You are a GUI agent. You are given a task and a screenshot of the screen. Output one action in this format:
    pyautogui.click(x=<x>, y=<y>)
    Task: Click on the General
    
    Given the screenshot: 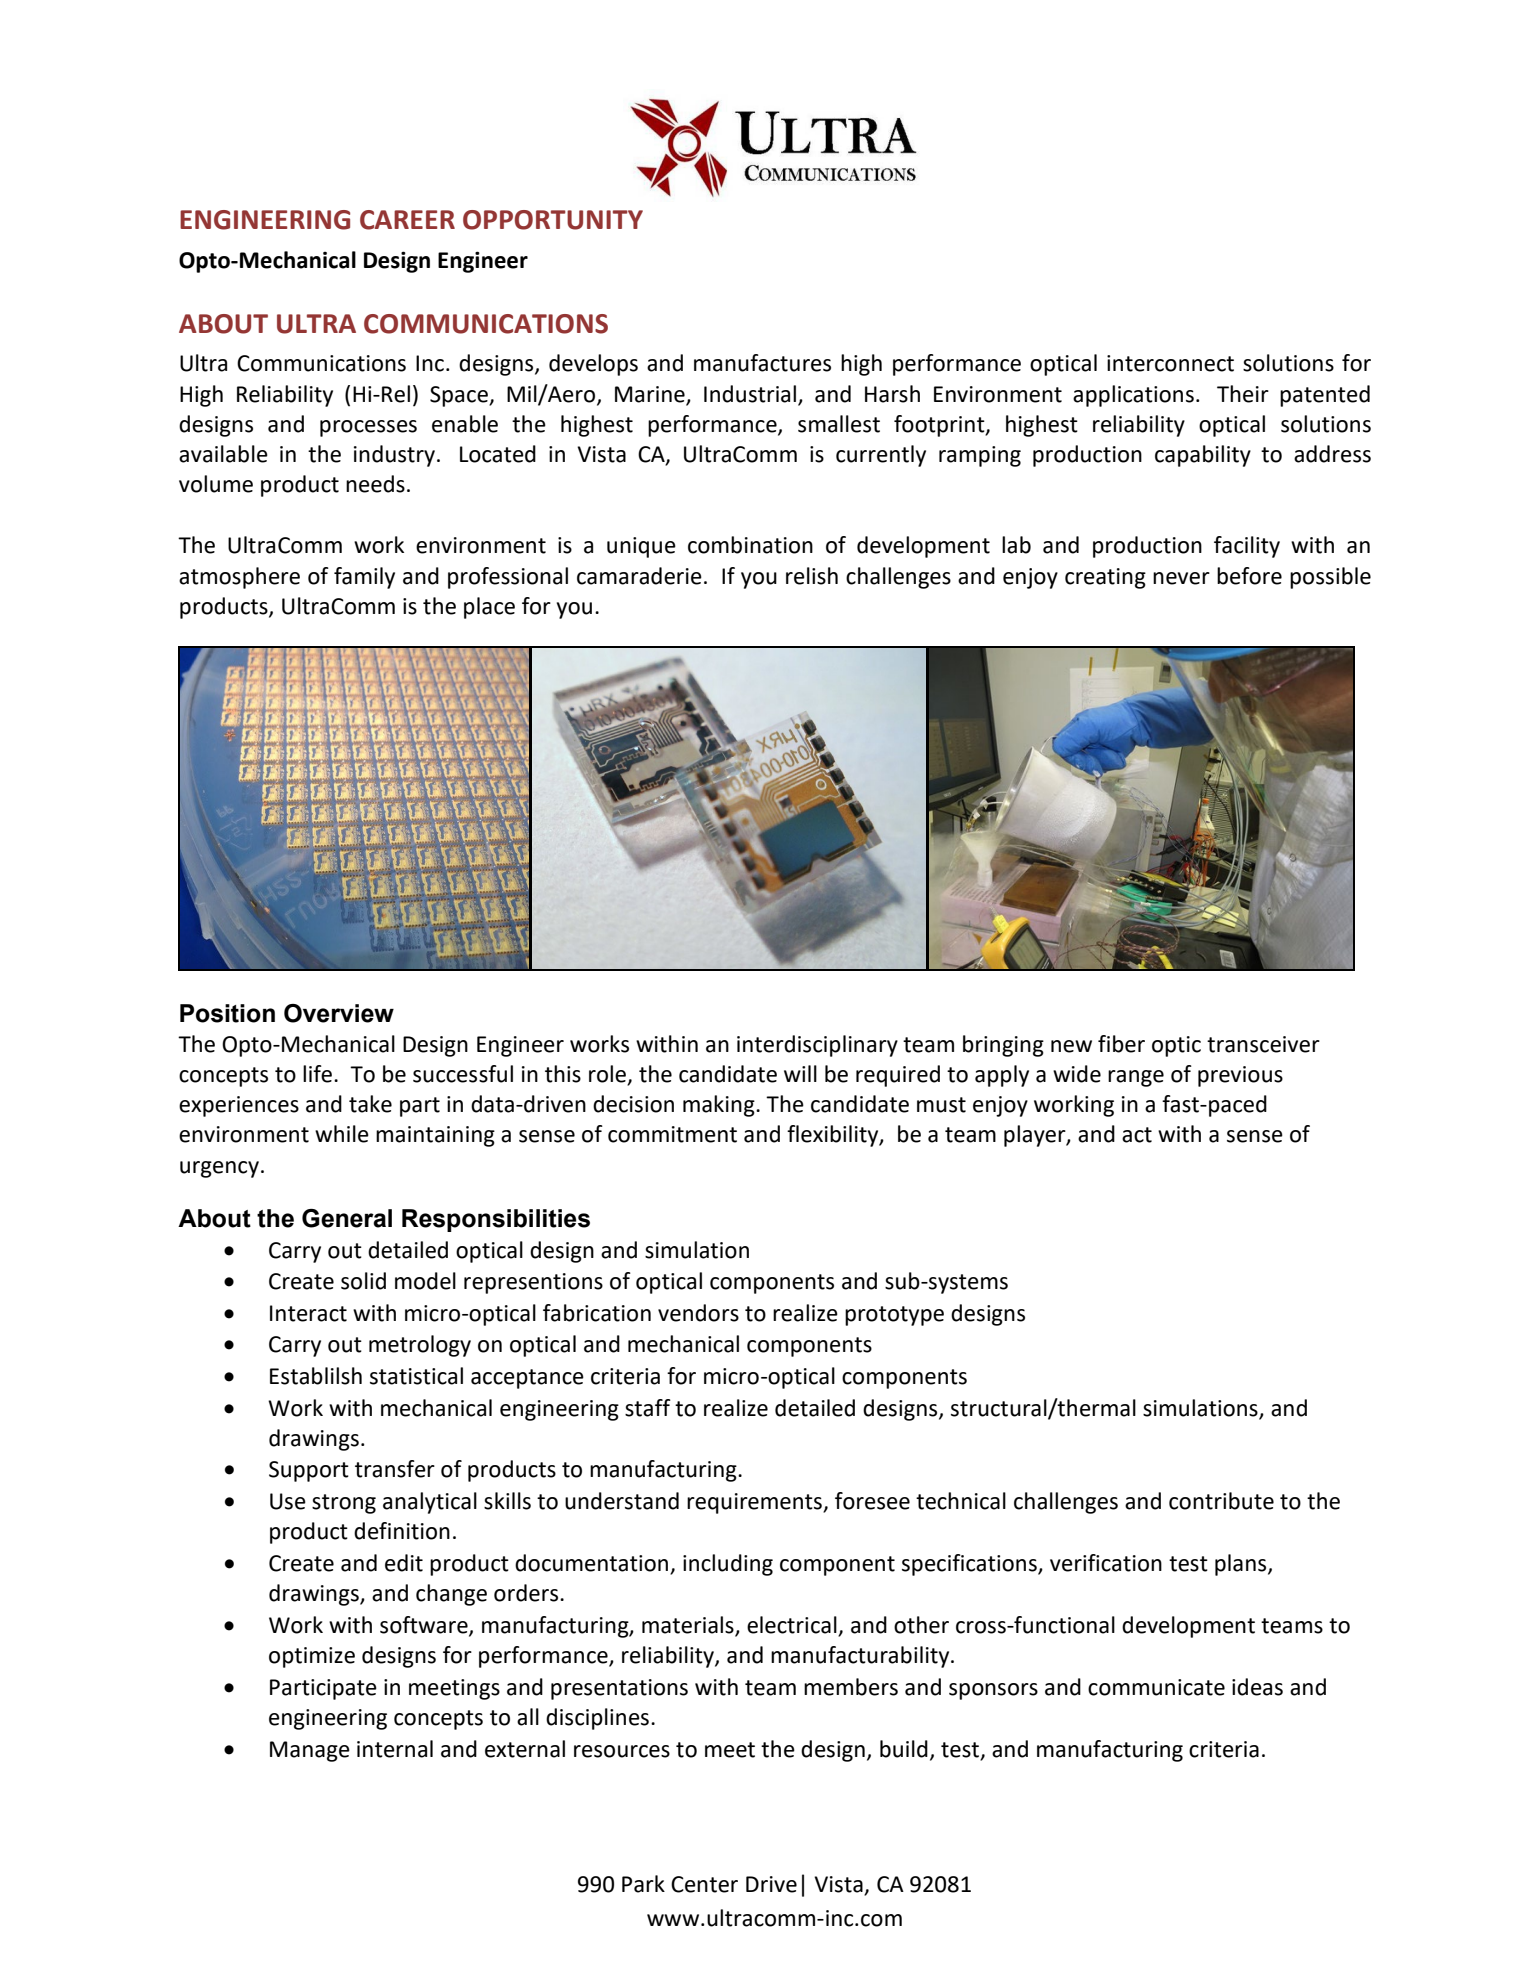 What is the action you would take?
    pyautogui.click(x=347, y=1218)
